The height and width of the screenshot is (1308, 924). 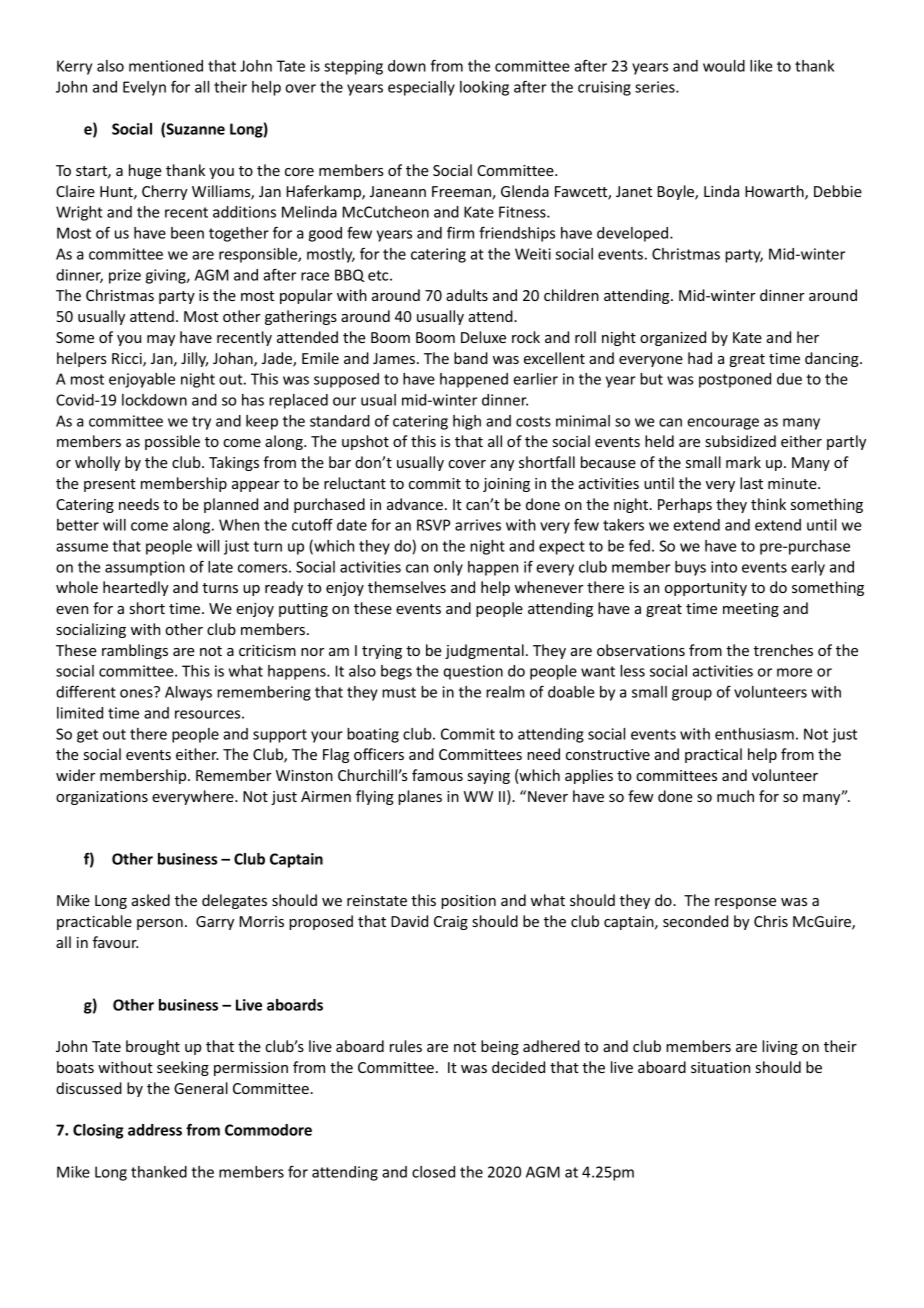 What do you see at coordinates (751, 610) in the screenshot?
I see `meeting` at bounding box center [751, 610].
